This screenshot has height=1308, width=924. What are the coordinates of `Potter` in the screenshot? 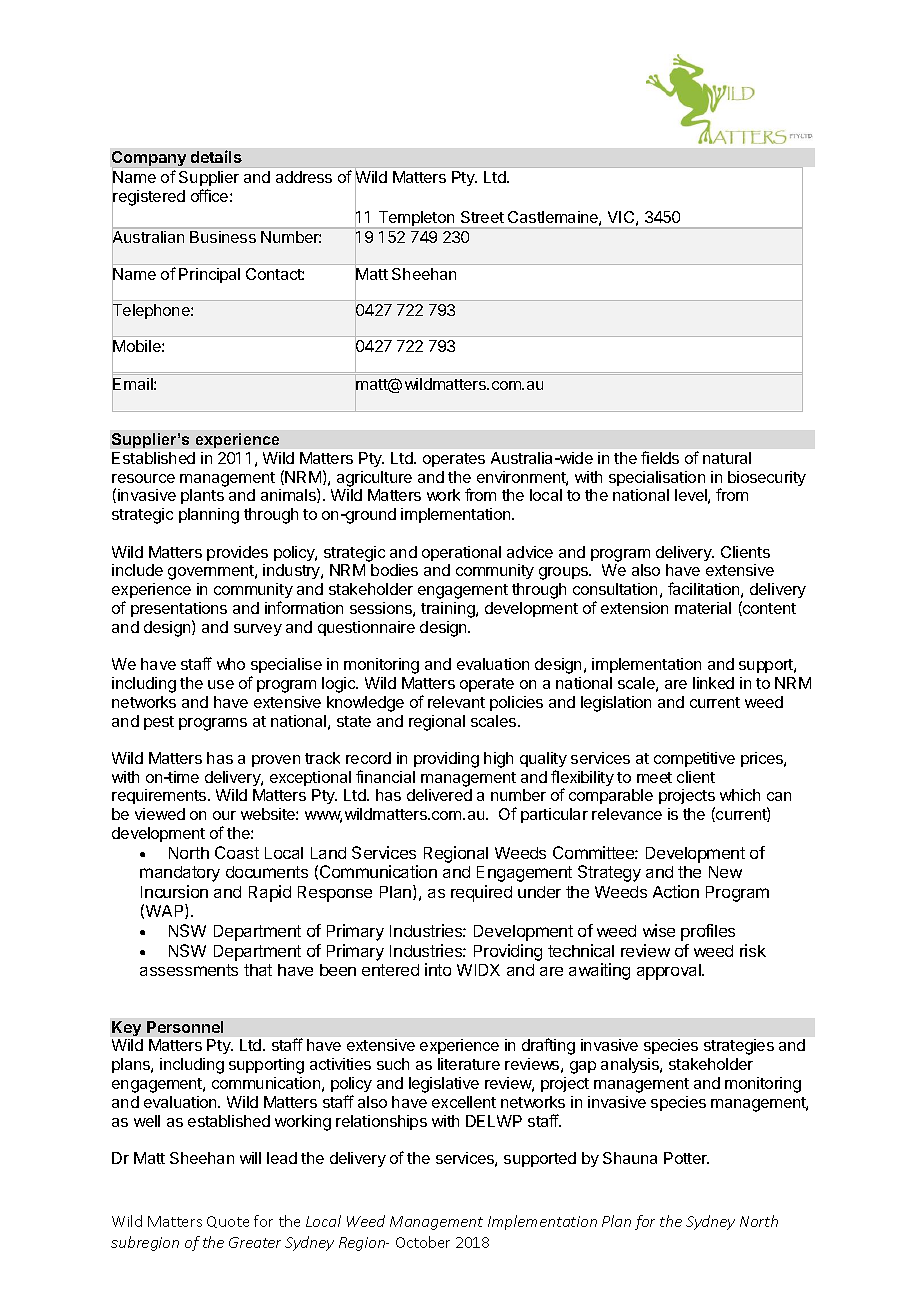 It's located at (686, 1158).
